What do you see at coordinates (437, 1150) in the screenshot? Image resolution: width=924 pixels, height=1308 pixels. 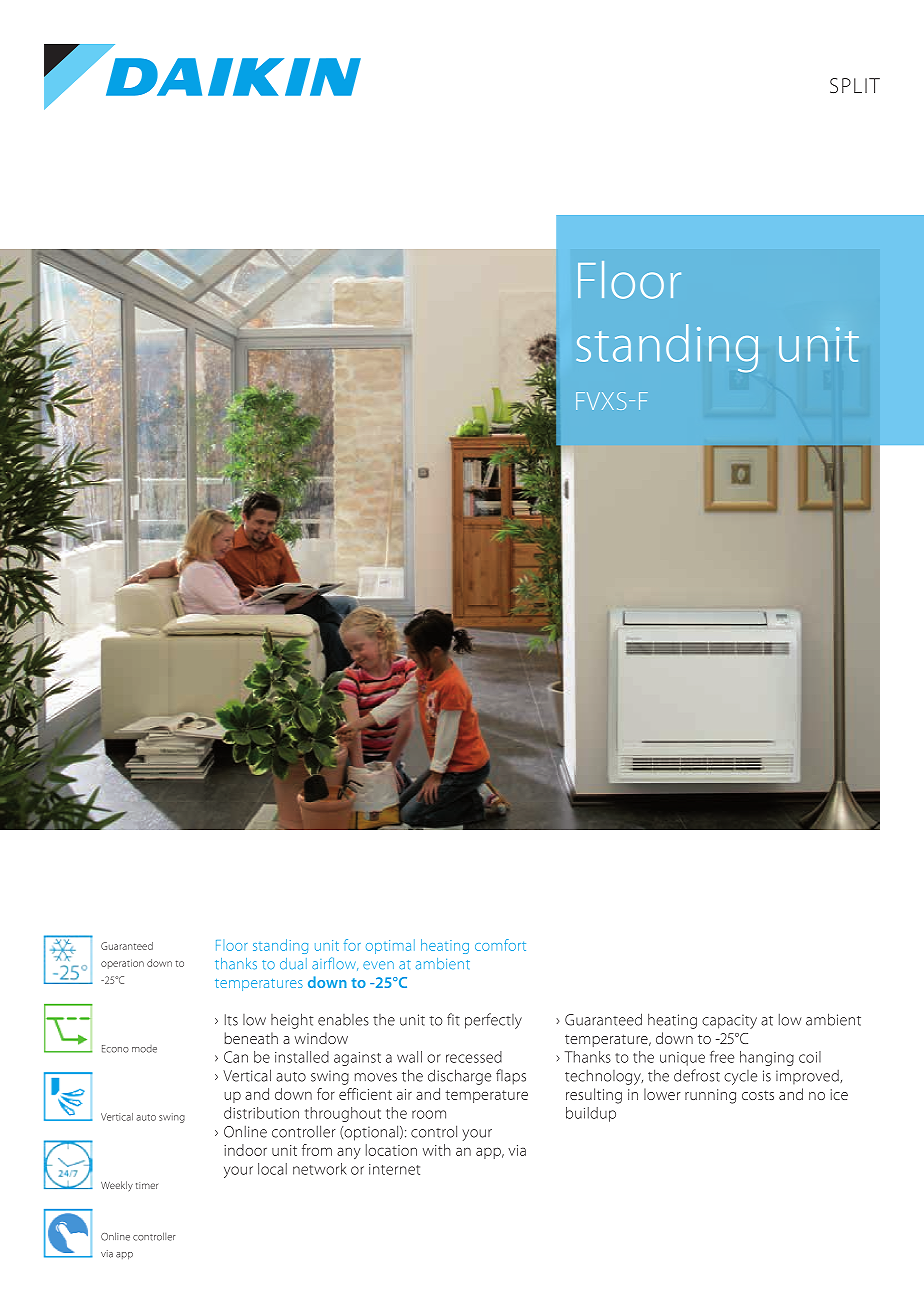 I see `with` at bounding box center [437, 1150].
